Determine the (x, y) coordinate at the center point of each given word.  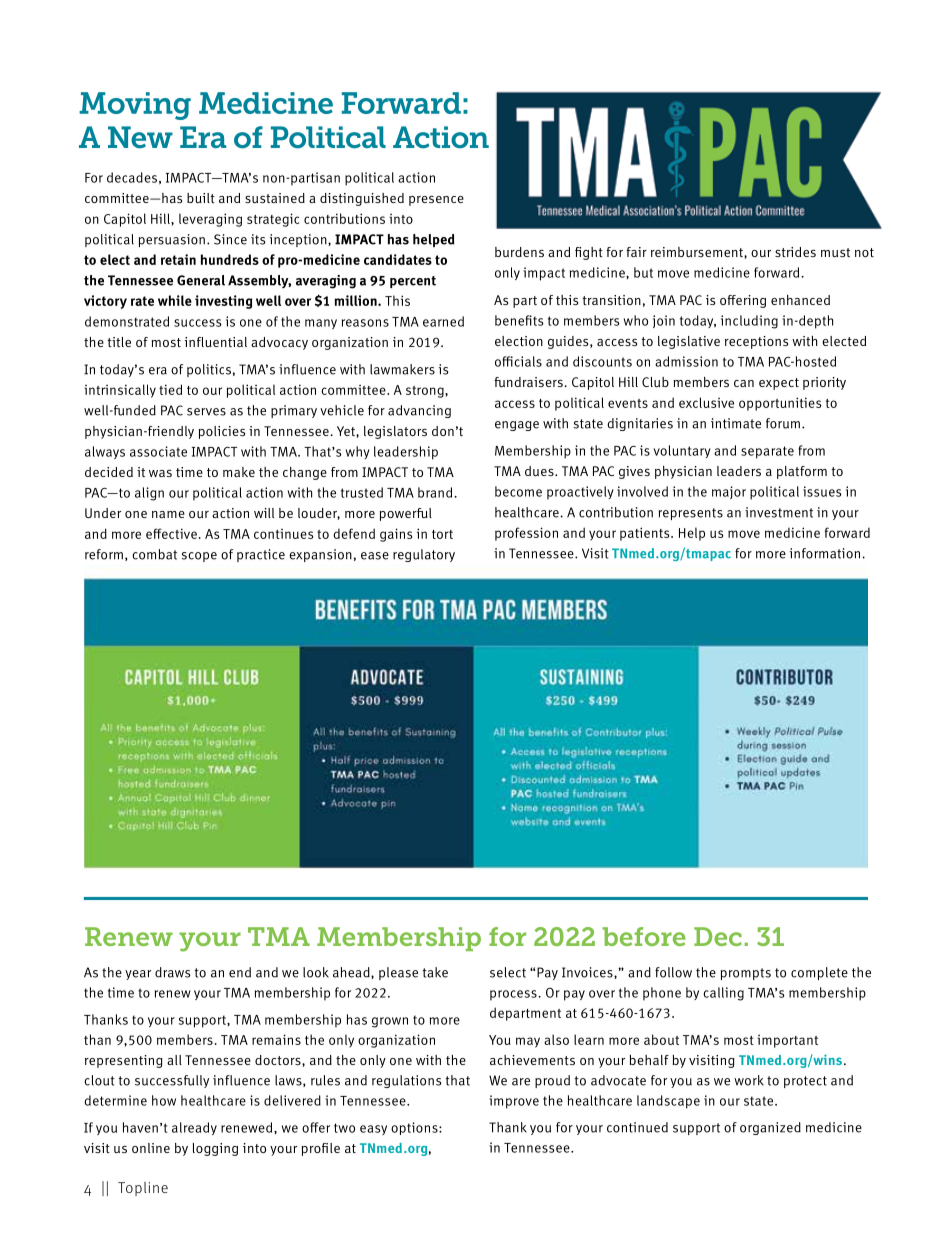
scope (199, 557)
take (435, 972)
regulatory (424, 555)
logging (215, 1149)
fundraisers (529, 382)
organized (770, 1128)
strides (795, 252)
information (825, 553)
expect (779, 384)
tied (170, 389)
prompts (746, 974)
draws (173, 972)
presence (436, 200)
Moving (135, 106)
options (415, 1128)
